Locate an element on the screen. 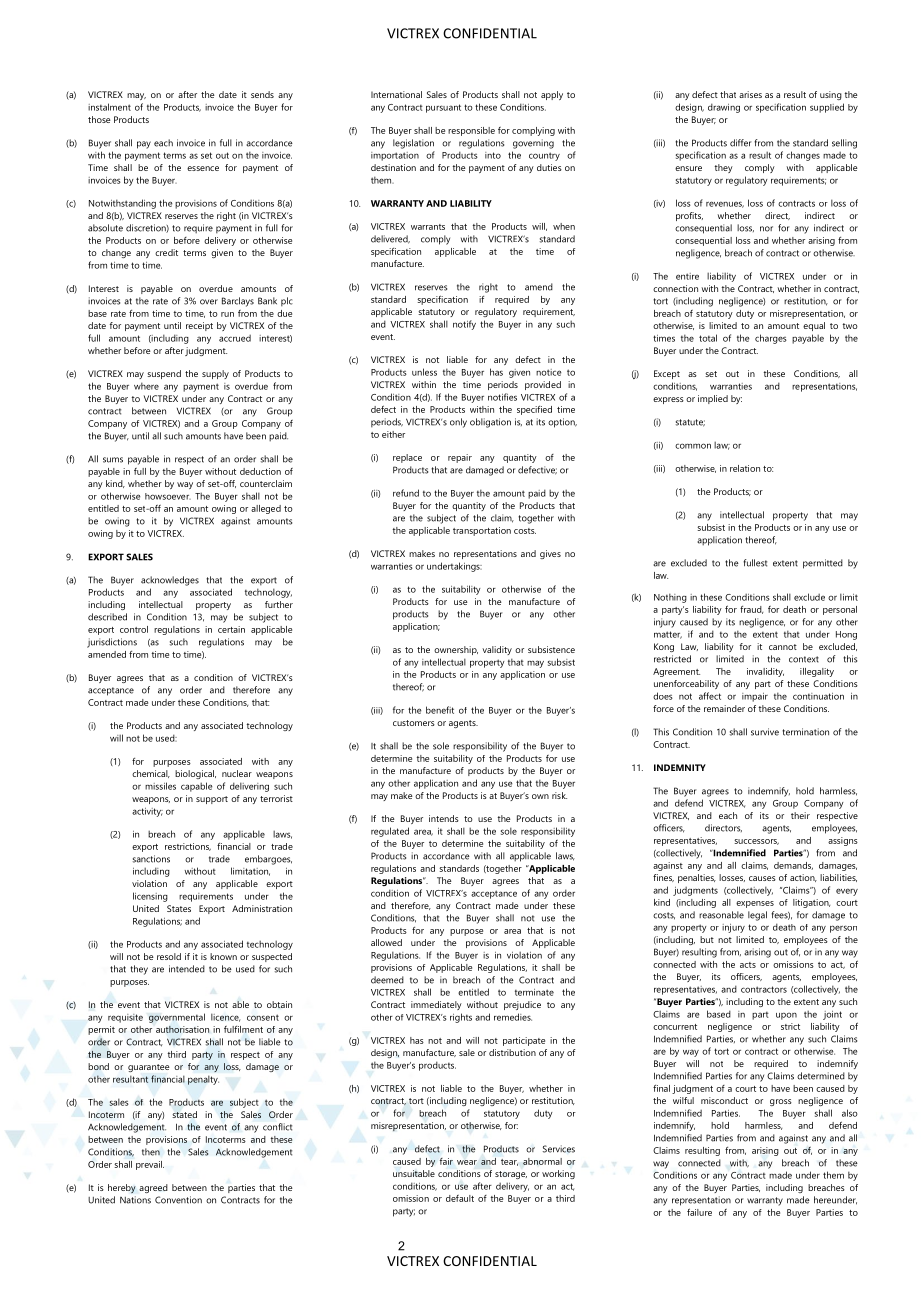  wear is located at coordinates (467, 1162).
